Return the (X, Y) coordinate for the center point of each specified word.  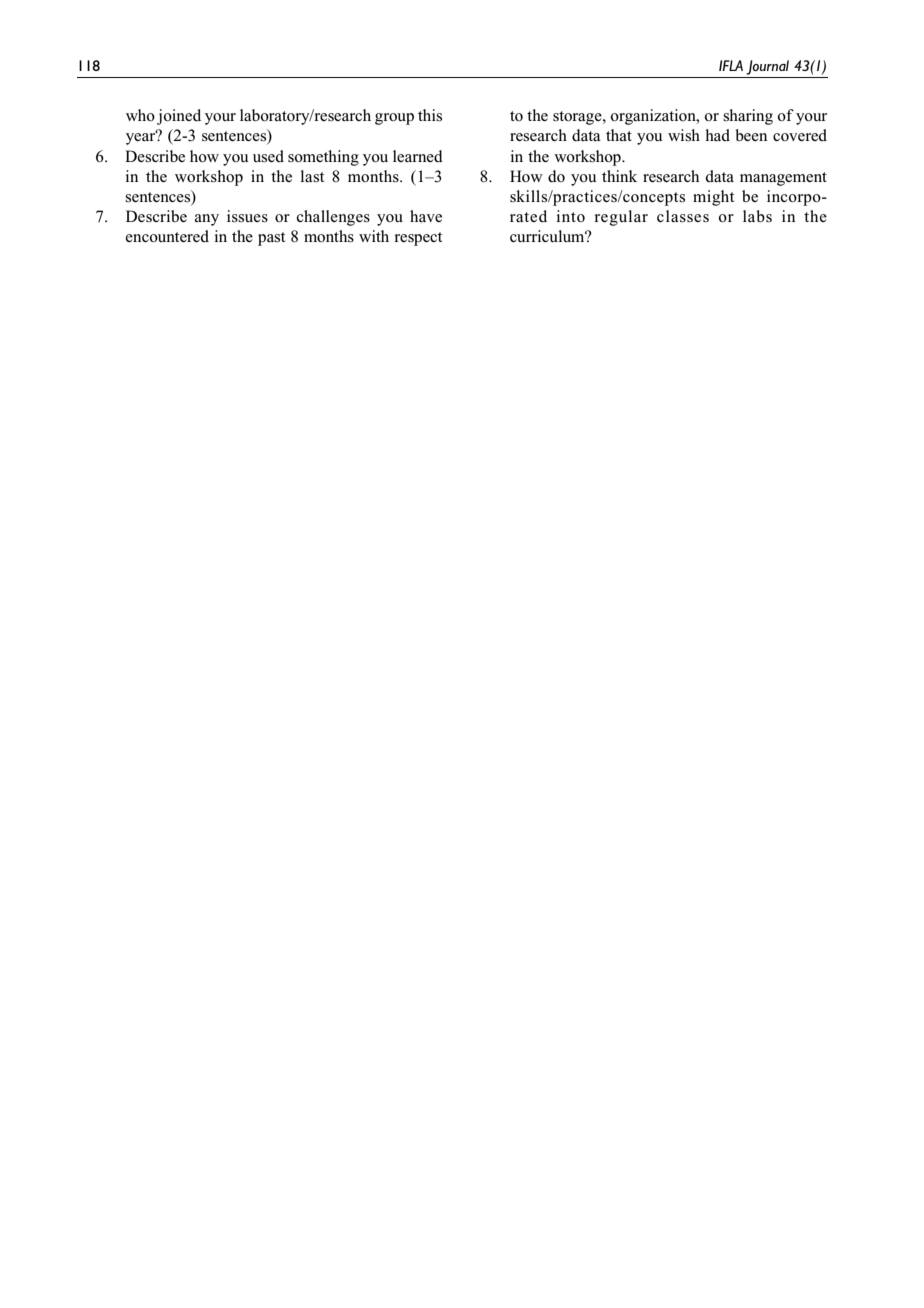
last (312, 176)
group (394, 119)
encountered (167, 236)
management (783, 179)
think (619, 176)
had (717, 135)
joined (179, 117)
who (140, 115)
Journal (767, 67)
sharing (748, 117)
